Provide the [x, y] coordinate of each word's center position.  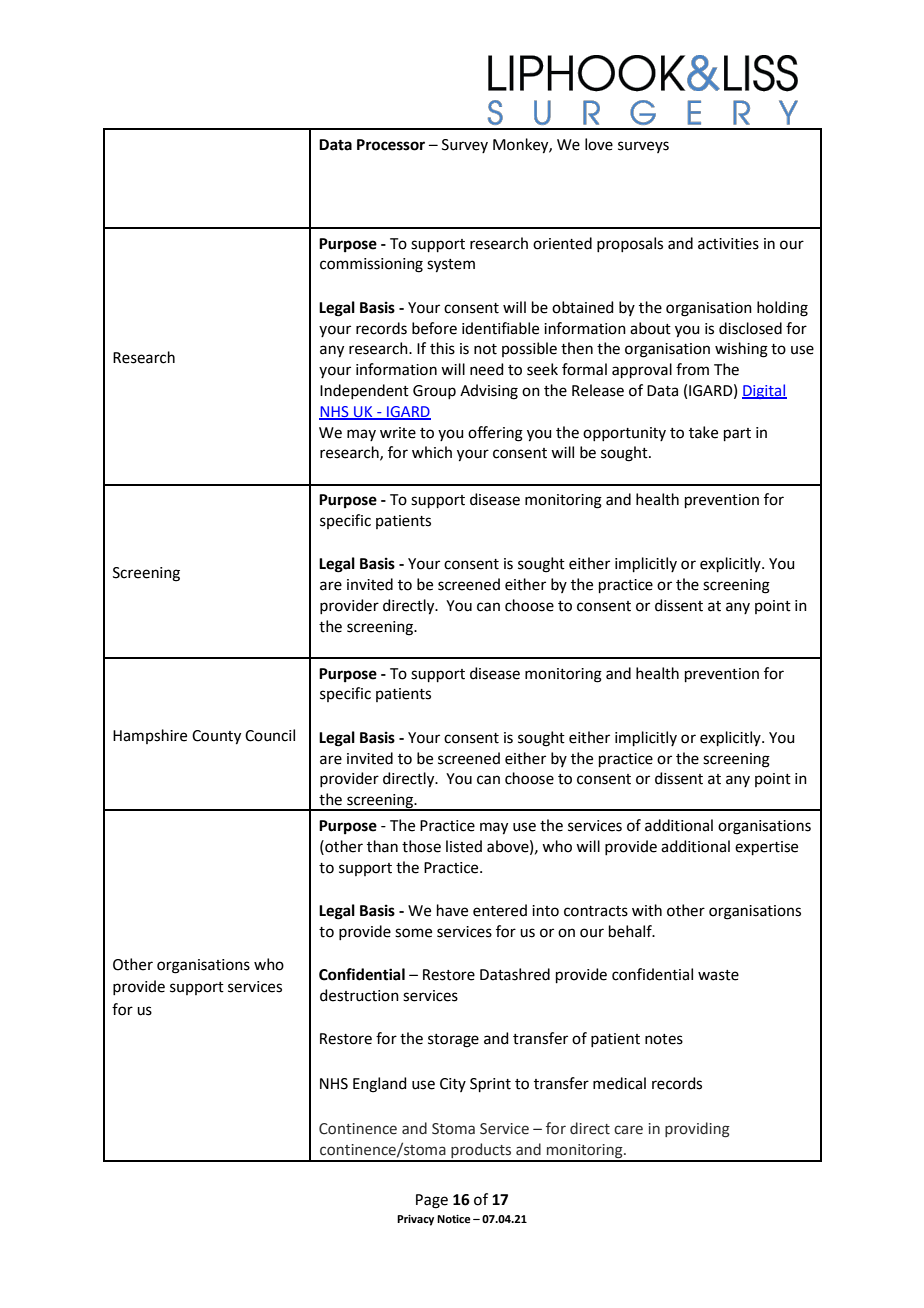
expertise [766, 848]
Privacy [415, 1220]
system [451, 266]
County [216, 737]
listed [464, 846]
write [398, 433]
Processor [391, 145]
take [703, 432]
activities [728, 244]
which [432, 452]
